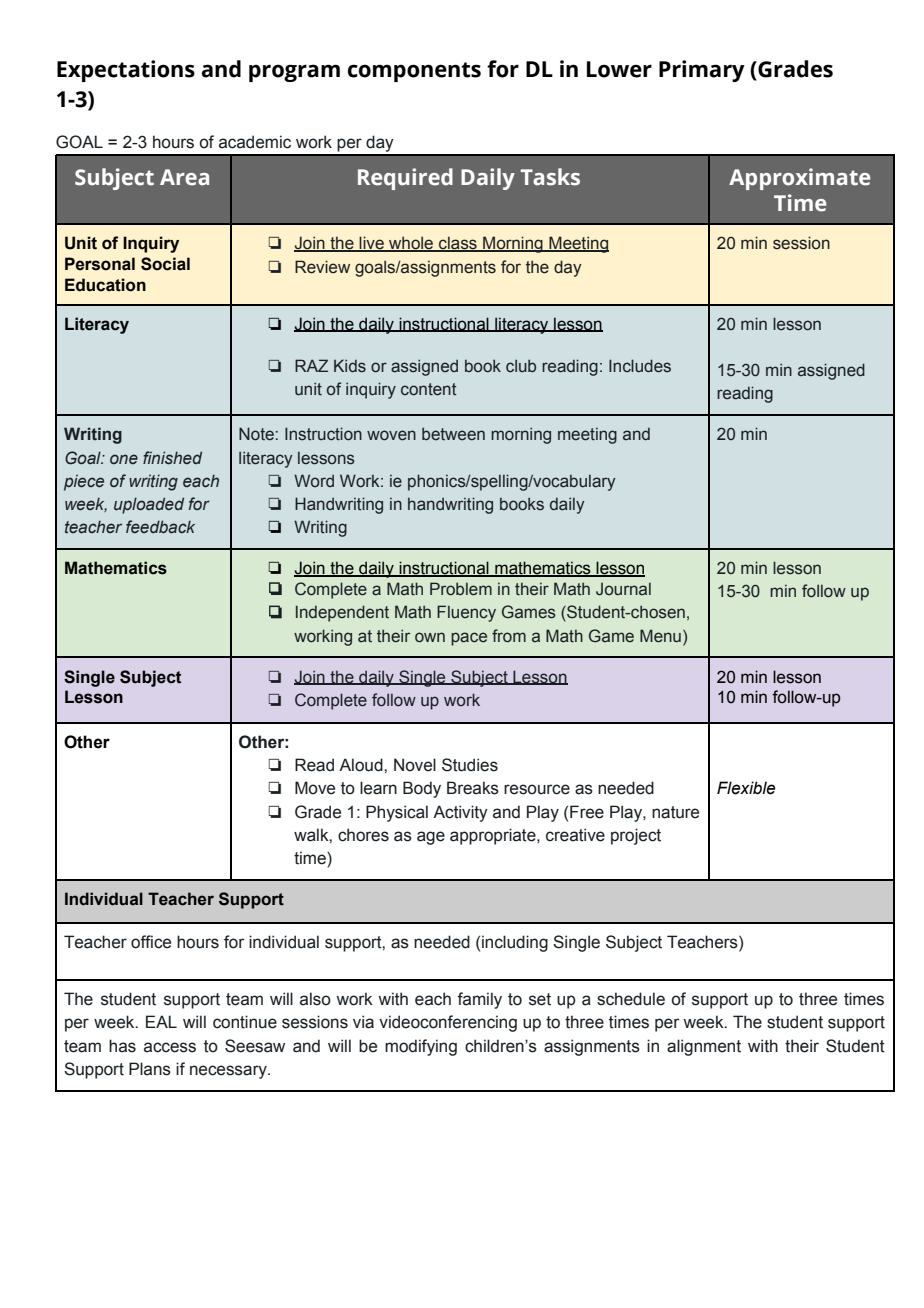 Image resolution: width=924 pixels, height=1308 pixels. What do you see at coordinates (453, 434) in the screenshot?
I see `between` at bounding box center [453, 434].
